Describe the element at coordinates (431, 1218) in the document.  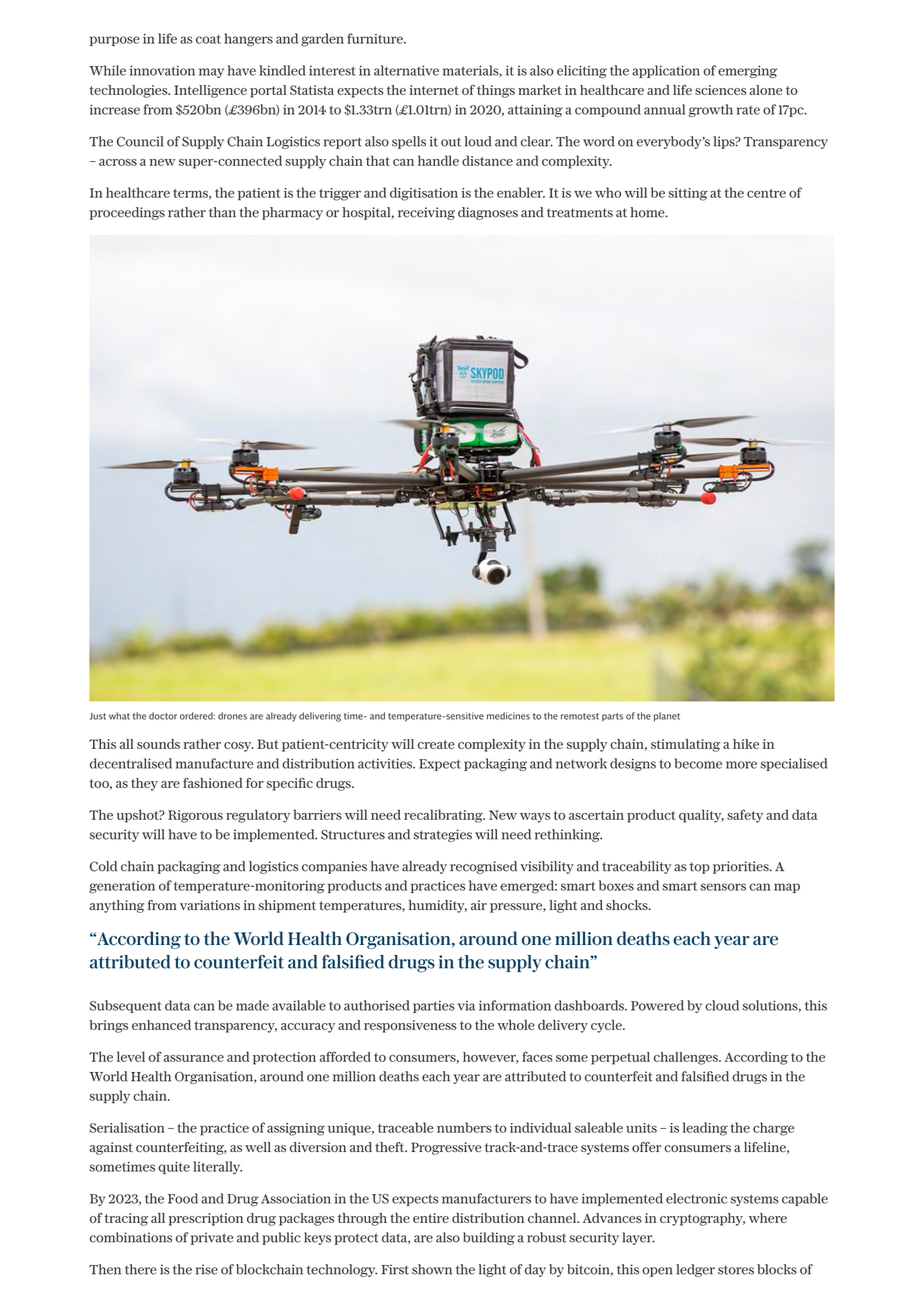
I see `entire` at that location.
